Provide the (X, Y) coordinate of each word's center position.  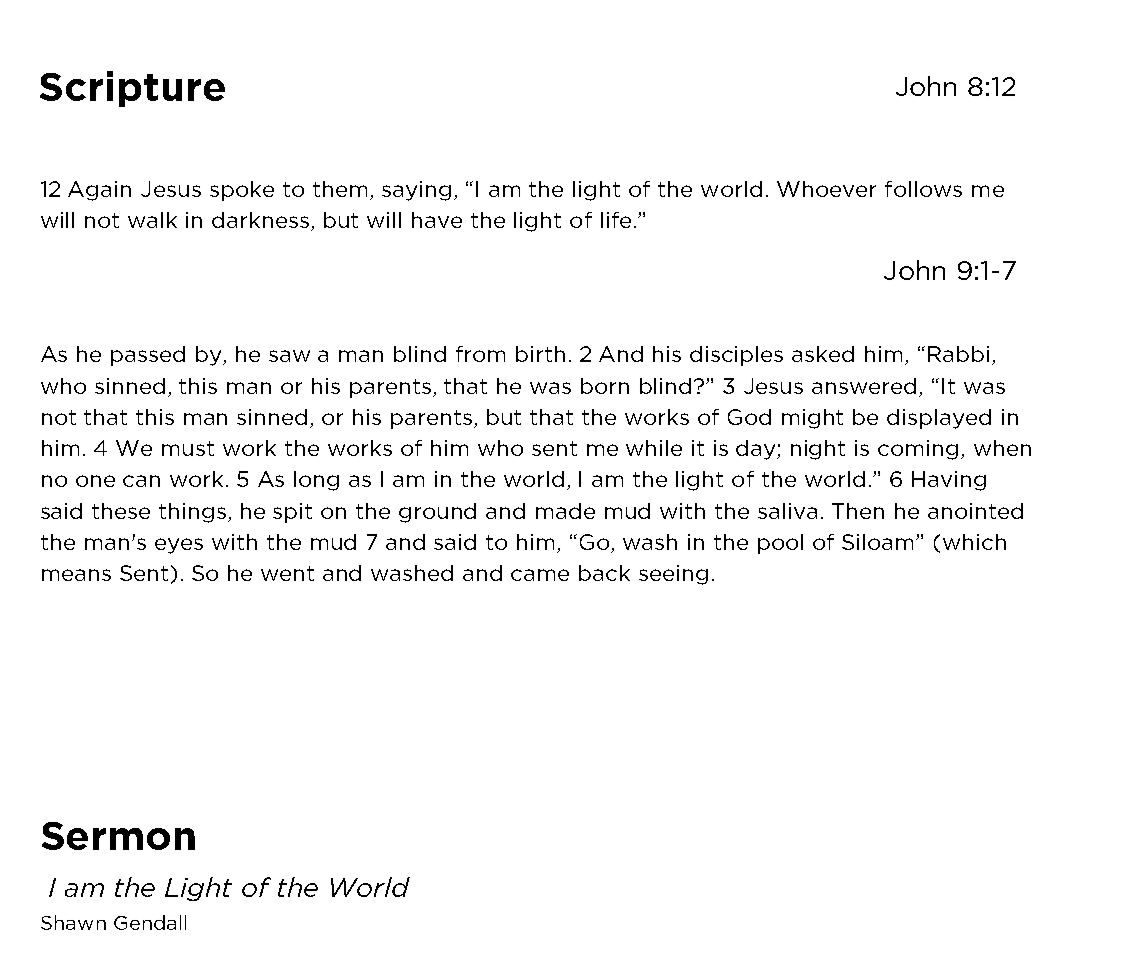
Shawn (73, 922)
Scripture (132, 89)
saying (416, 191)
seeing (673, 575)
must (188, 448)
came (540, 575)
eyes (179, 546)
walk (152, 220)
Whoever (826, 189)
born (605, 386)
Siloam (879, 542)
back (604, 573)
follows (923, 189)
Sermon (118, 836)
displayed (939, 419)
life (616, 220)
